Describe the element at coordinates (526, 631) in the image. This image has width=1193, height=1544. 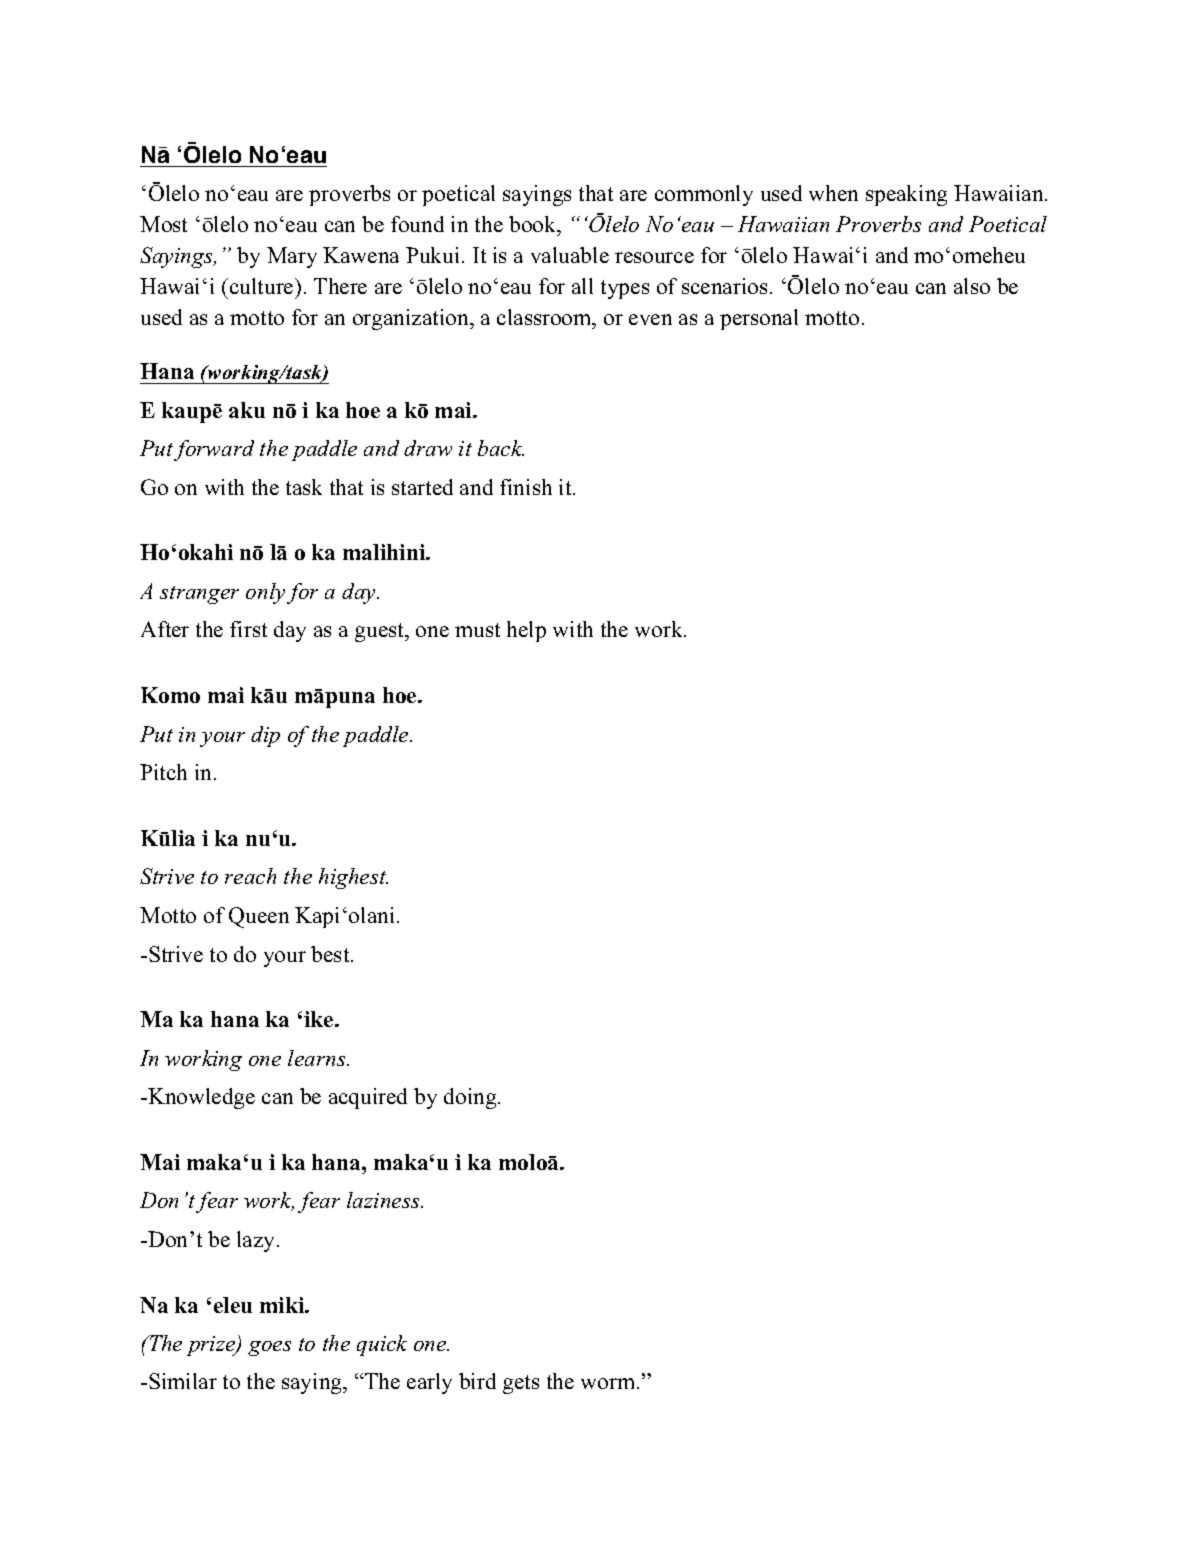
I see `help` at that location.
